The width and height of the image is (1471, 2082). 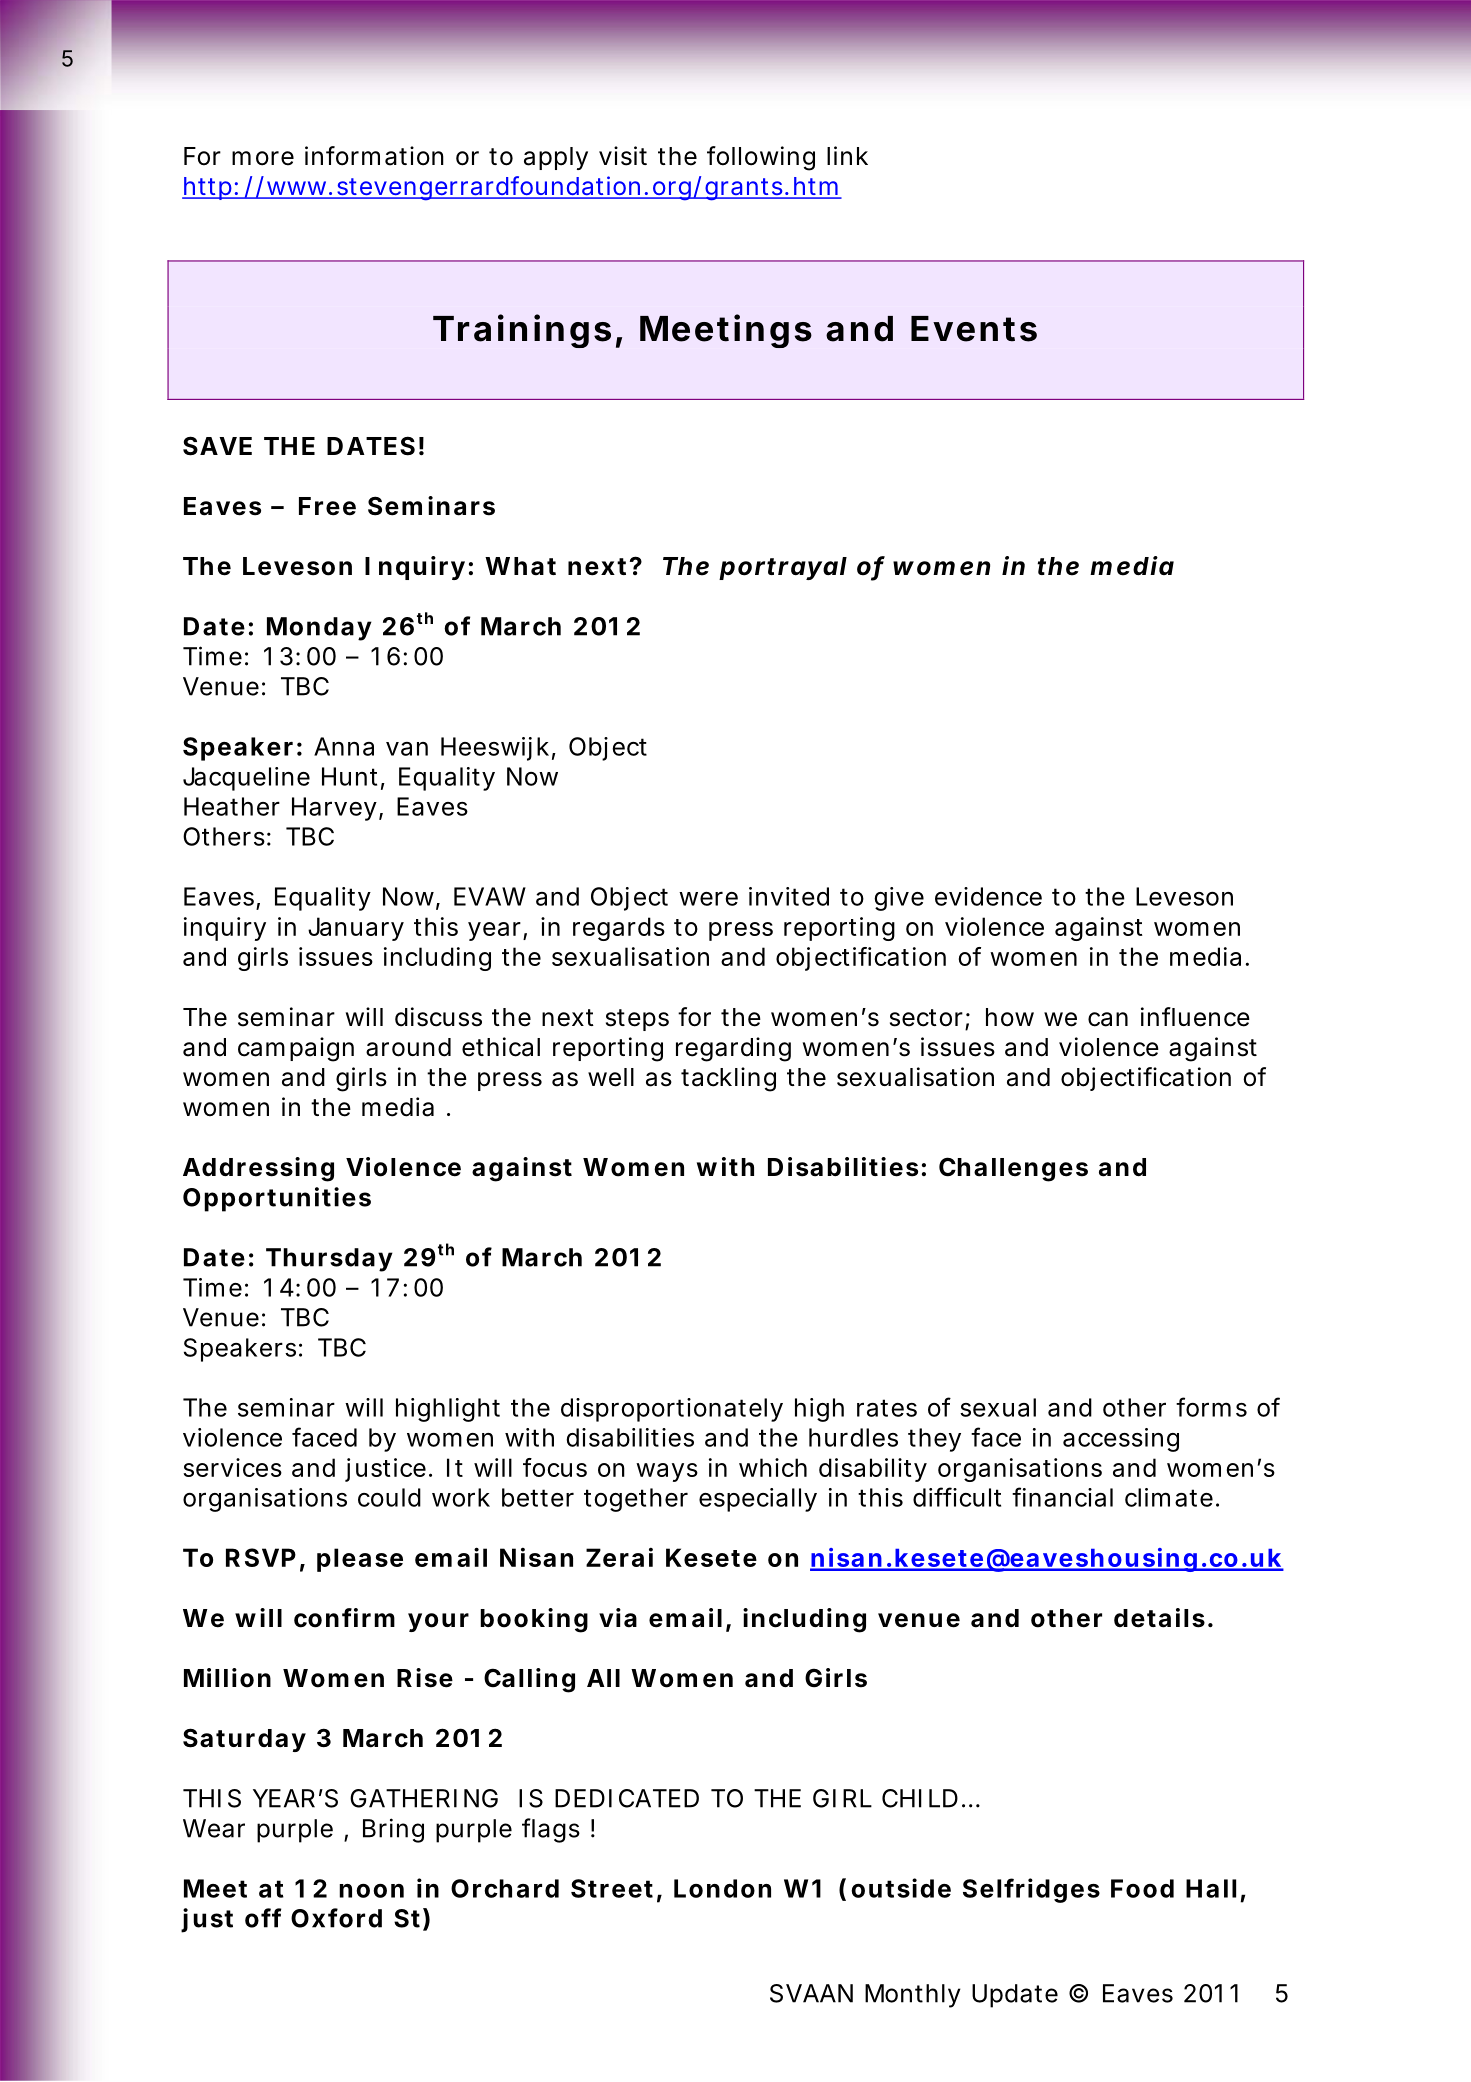 What do you see at coordinates (957, 1497) in the image?
I see `difficult` at bounding box center [957, 1497].
